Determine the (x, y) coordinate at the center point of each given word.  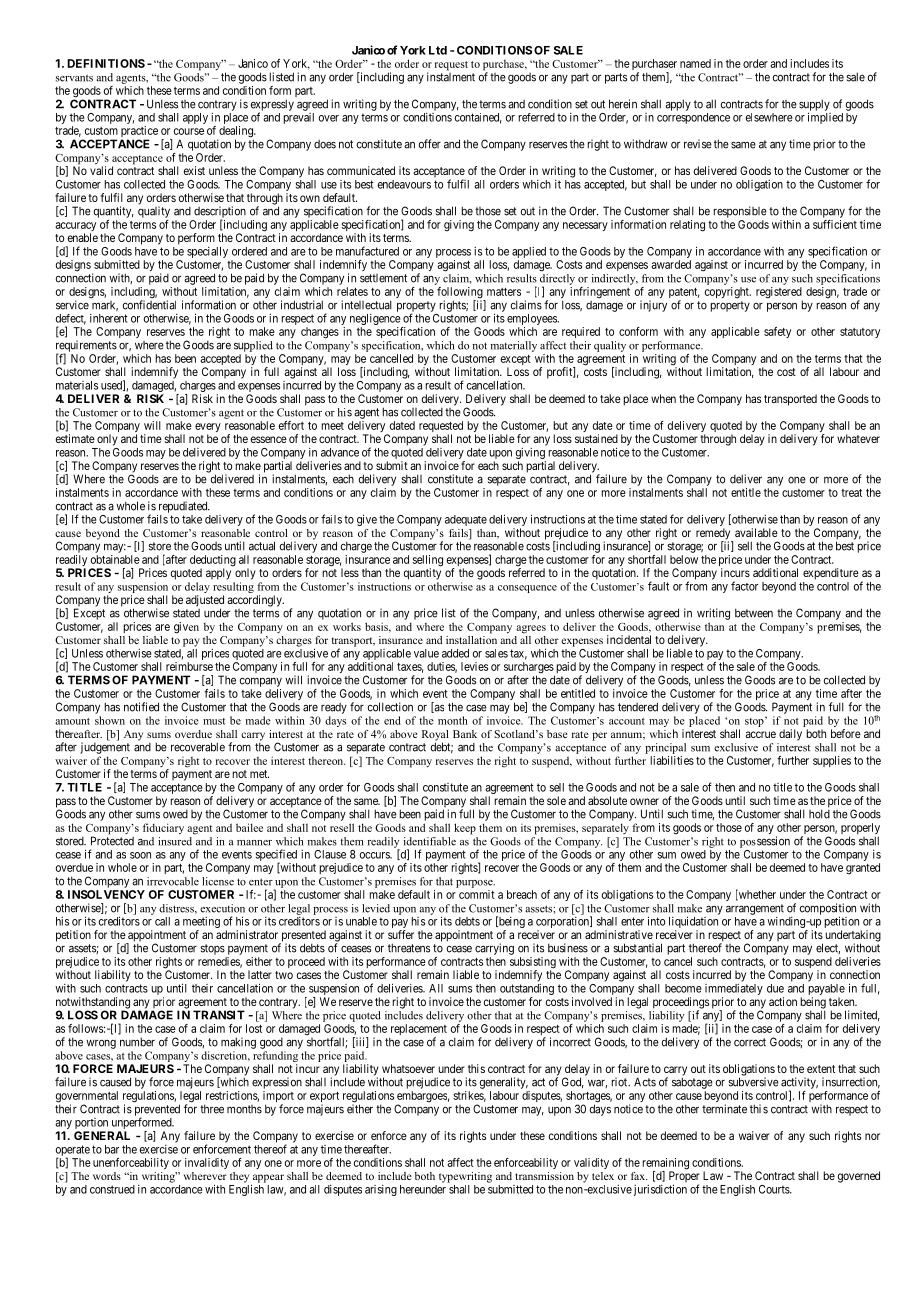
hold (819, 814)
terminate (724, 1109)
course (189, 131)
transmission (544, 1176)
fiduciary (163, 829)
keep (465, 829)
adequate (466, 520)
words (107, 1176)
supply (814, 106)
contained (478, 118)
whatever (858, 438)
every (208, 429)
